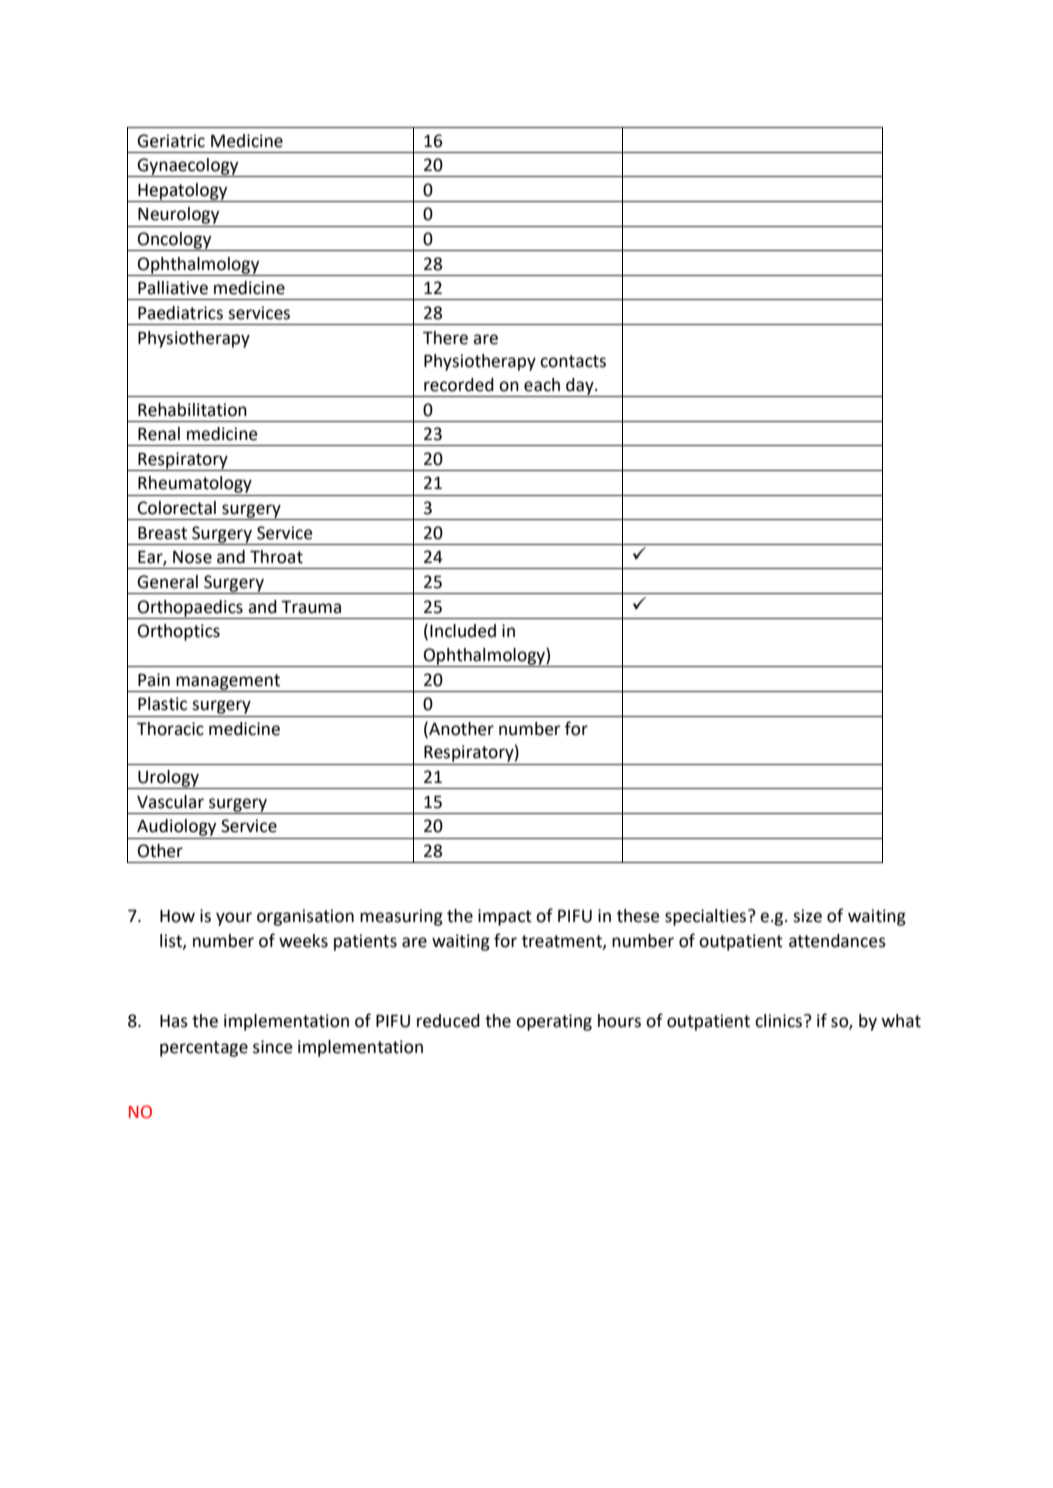 Image resolution: width=1053 pixels, height=1488 pixels. Describe the element at coordinates (554, 1022) in the screenshot. I see `operating` at that location.
